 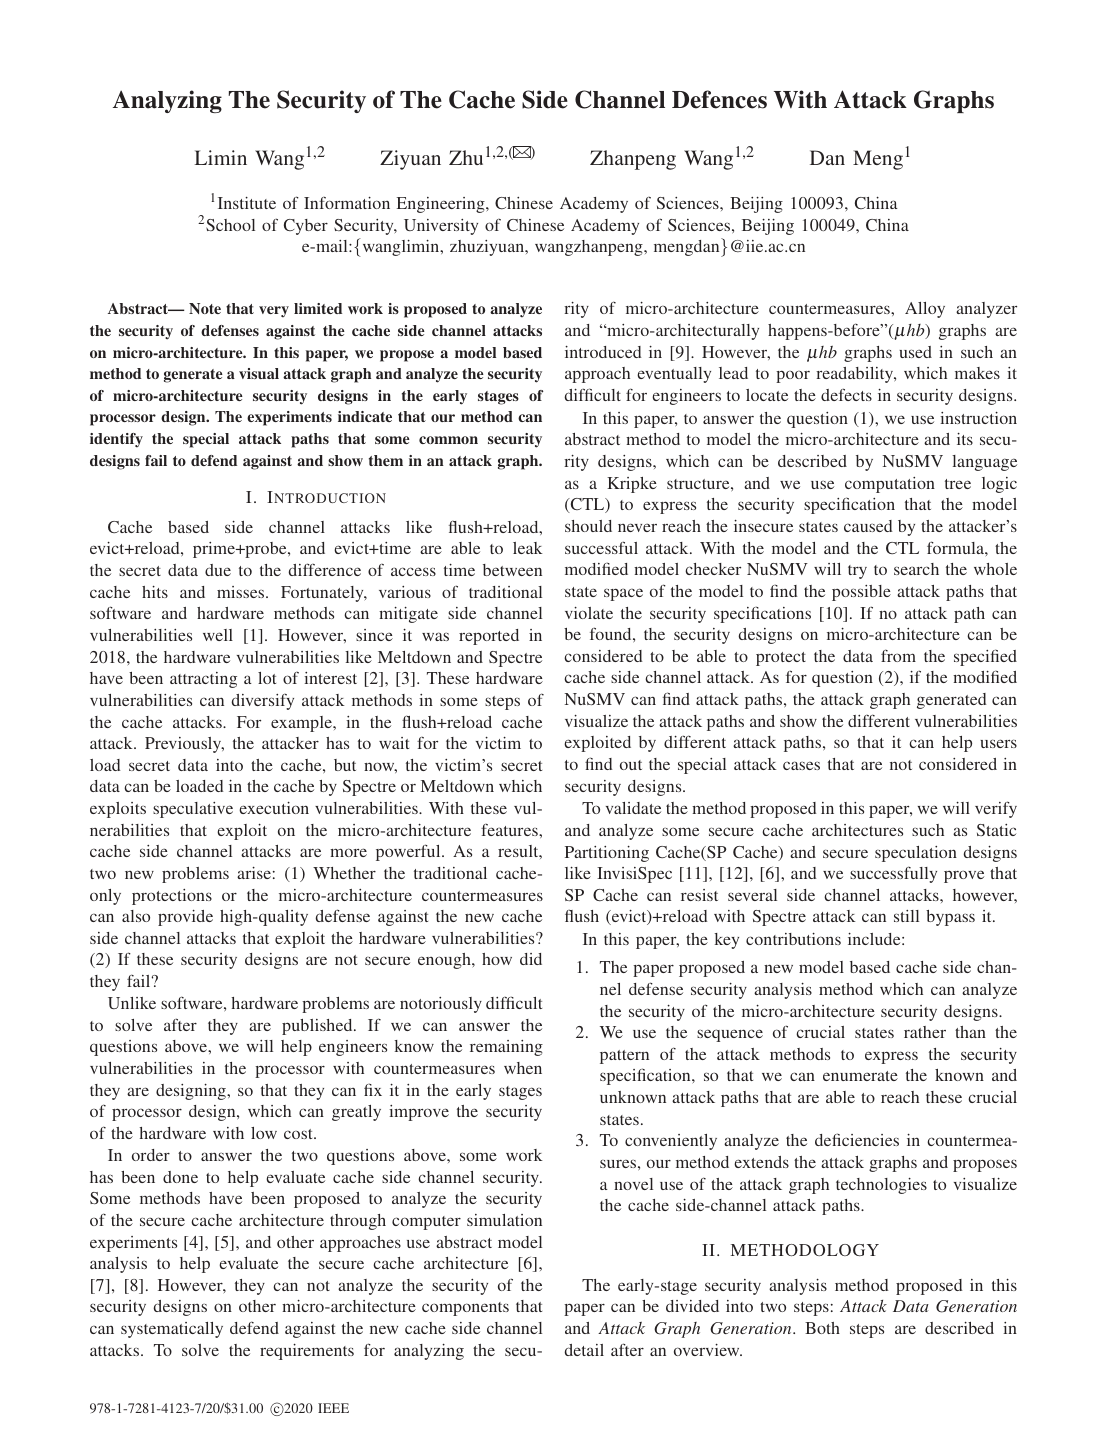 I want to click on Engineering, so click(x=442, y=205).
